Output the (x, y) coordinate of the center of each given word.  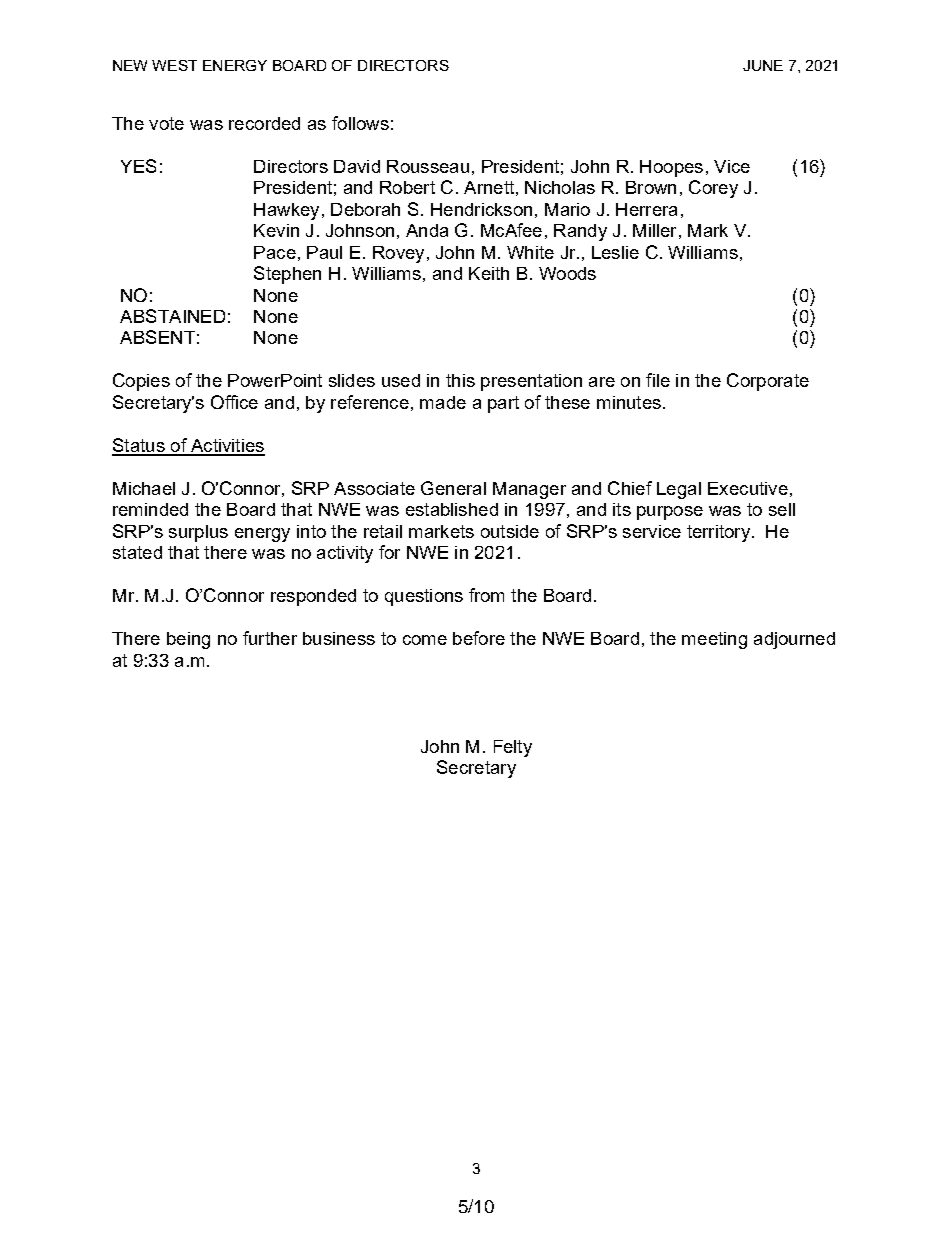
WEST (174, 65)
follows (360, 123)
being (188, 640)
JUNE (763, 65)
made (443, 402)
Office (234, 402)
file (658, 380)
